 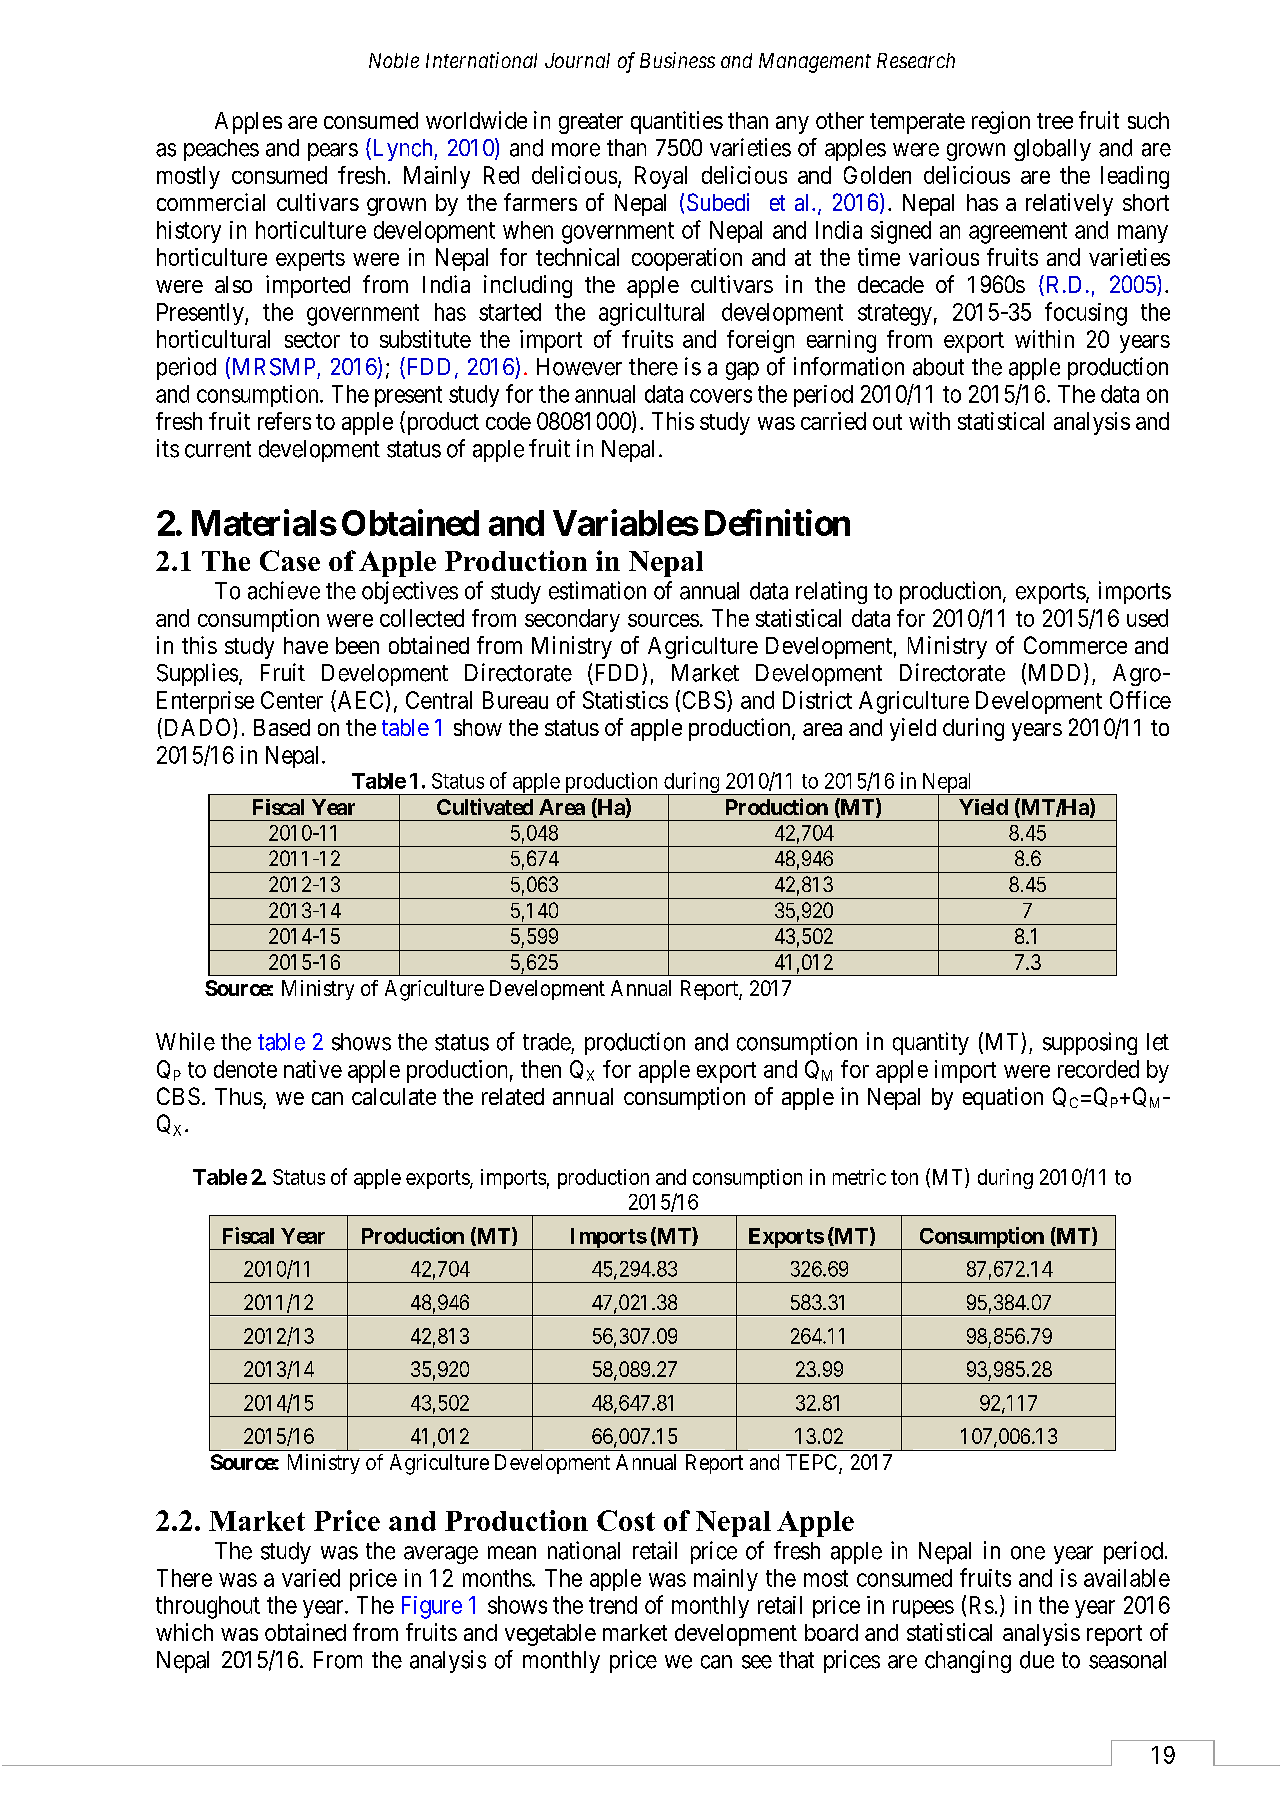 What do you see at coordinates (333, 152) in the image?
I see `pears` at bounding box center [333, 152].
